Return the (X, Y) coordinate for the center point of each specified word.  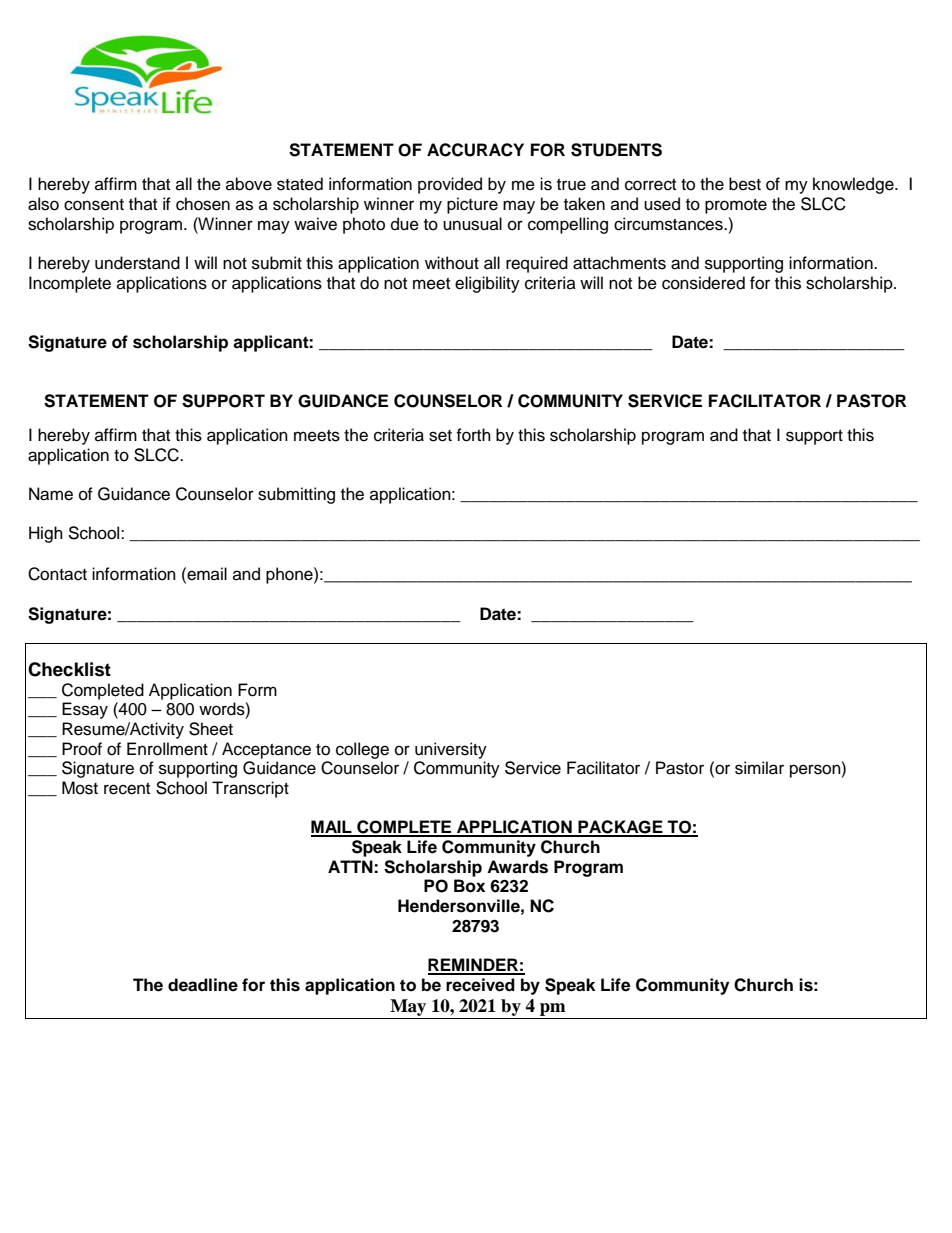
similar (759, 768)
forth (473, 435)
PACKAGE (620, 828)
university (451, 750)
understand (137, 263)
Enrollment (167, 749)
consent (94, 205)
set (440, 436)
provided (450, 185)
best (745, 184)
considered (703, 283)
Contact (57, 574)
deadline (203, 985)
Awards (517, 867)
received (480, 985)
